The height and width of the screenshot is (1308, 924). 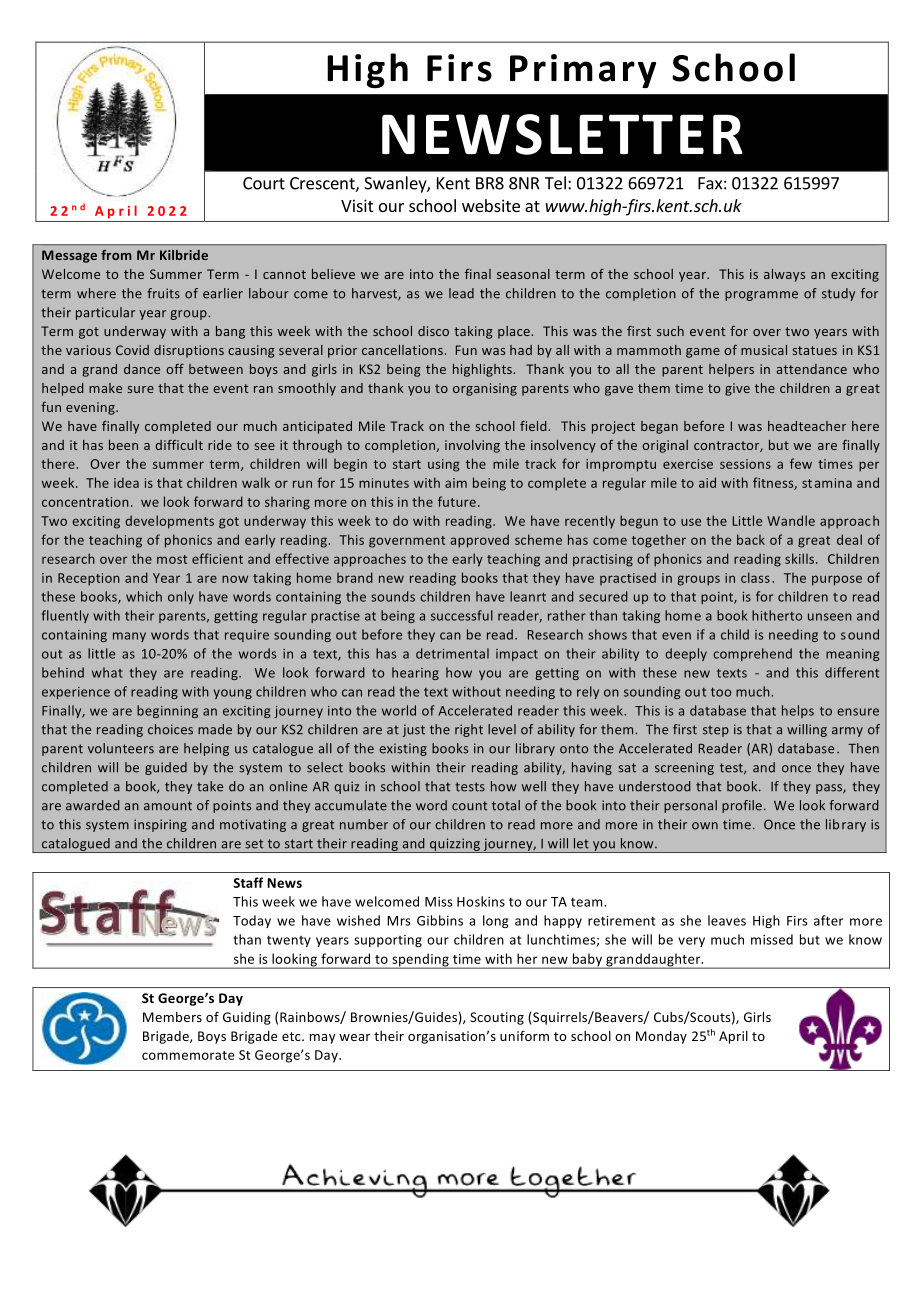 What do you see at coordinates (485, 389) in the screenshot?
I see `organising` at bounding box center [485, 389].
